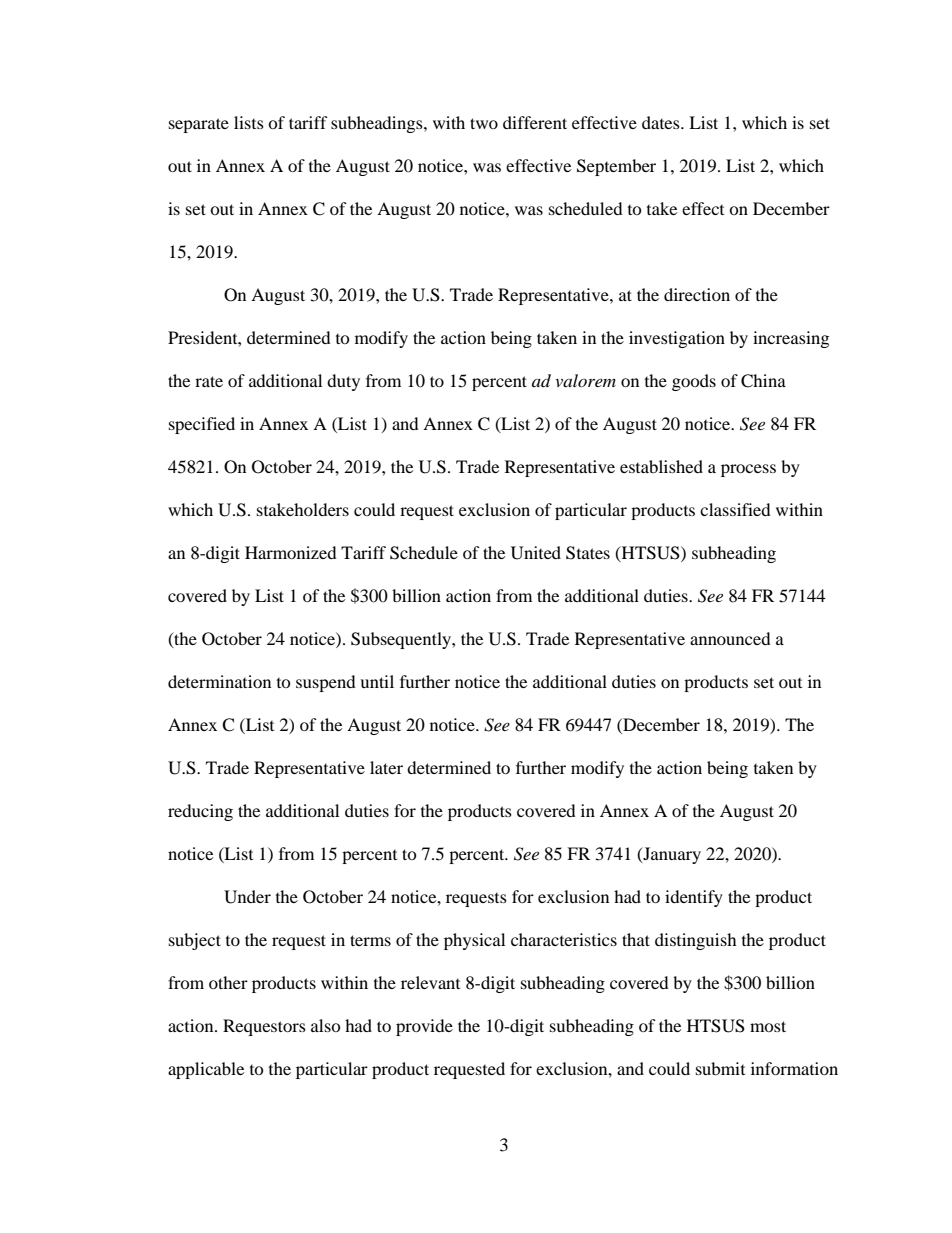  I want to click on Harmonized, so click(291, 552).
